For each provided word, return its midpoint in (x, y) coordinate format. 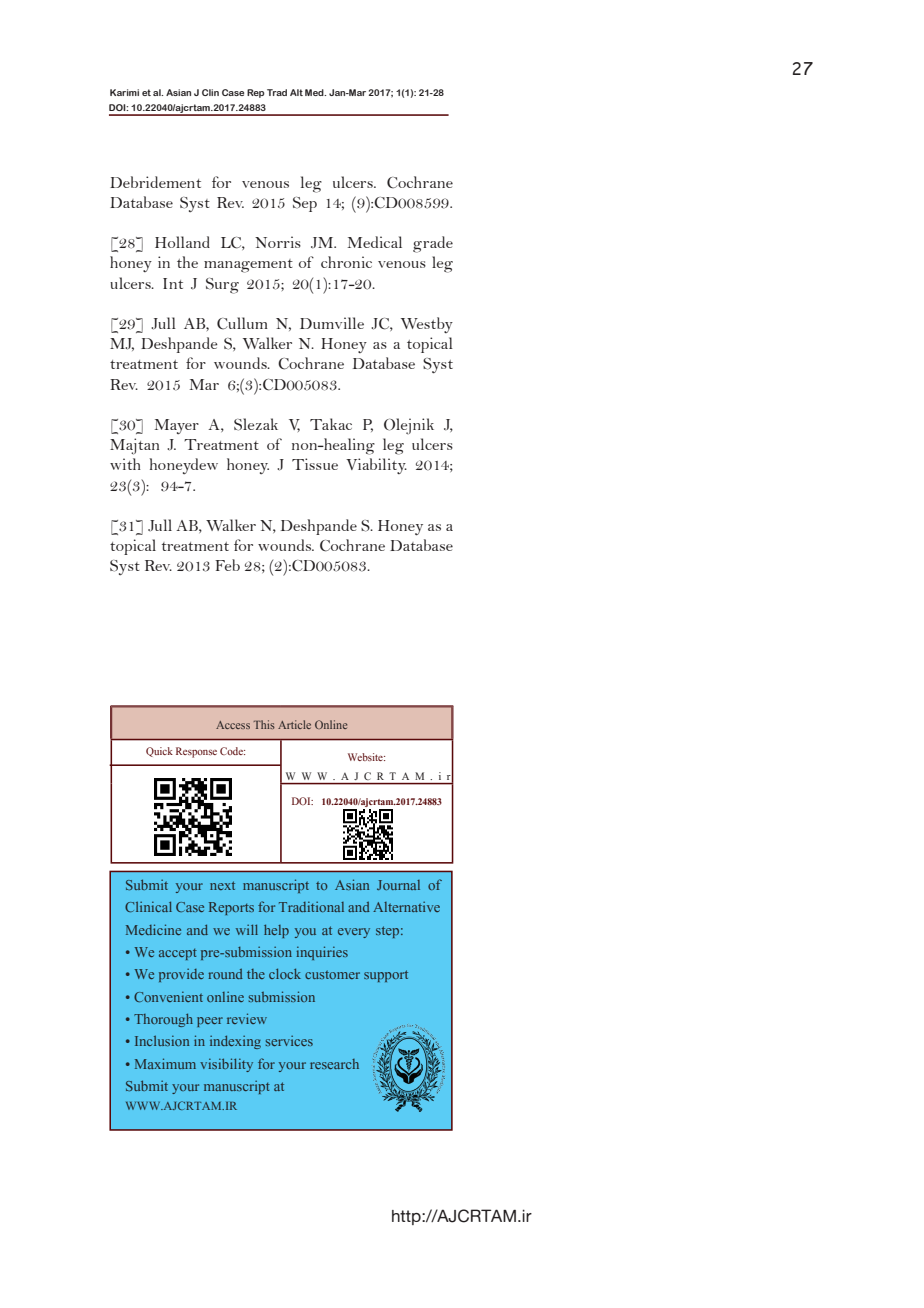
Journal (398, 885)
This (264, 724)
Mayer (177, 426)
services (289, 1041)
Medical (375, 242)
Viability (376, 466)
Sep (305, 204)
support (386, 976)
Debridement (155, 182)
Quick (159, 752)
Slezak (256, 424)
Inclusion (162, 1041)
